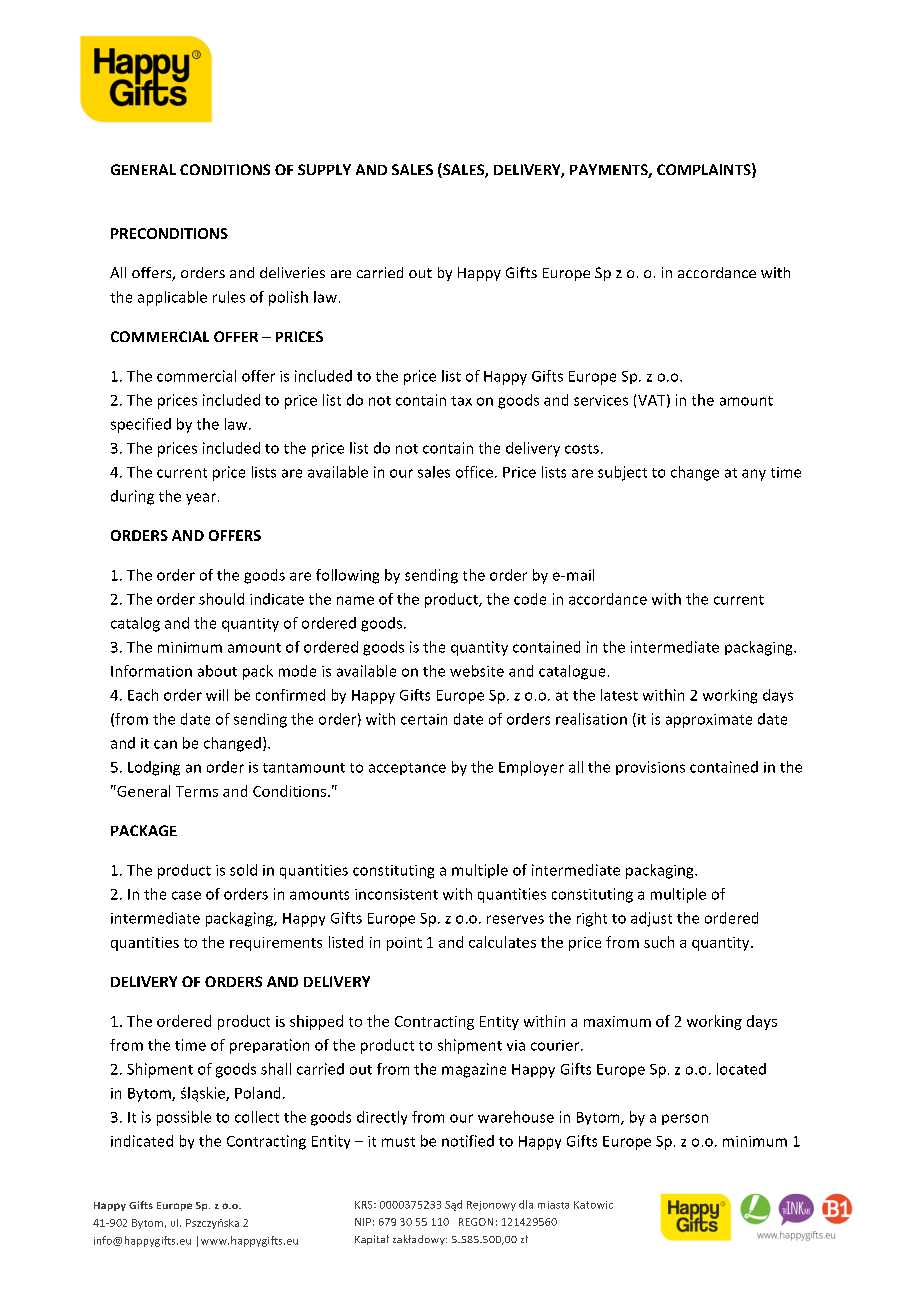  I want to click on website, so click(477, 671).
